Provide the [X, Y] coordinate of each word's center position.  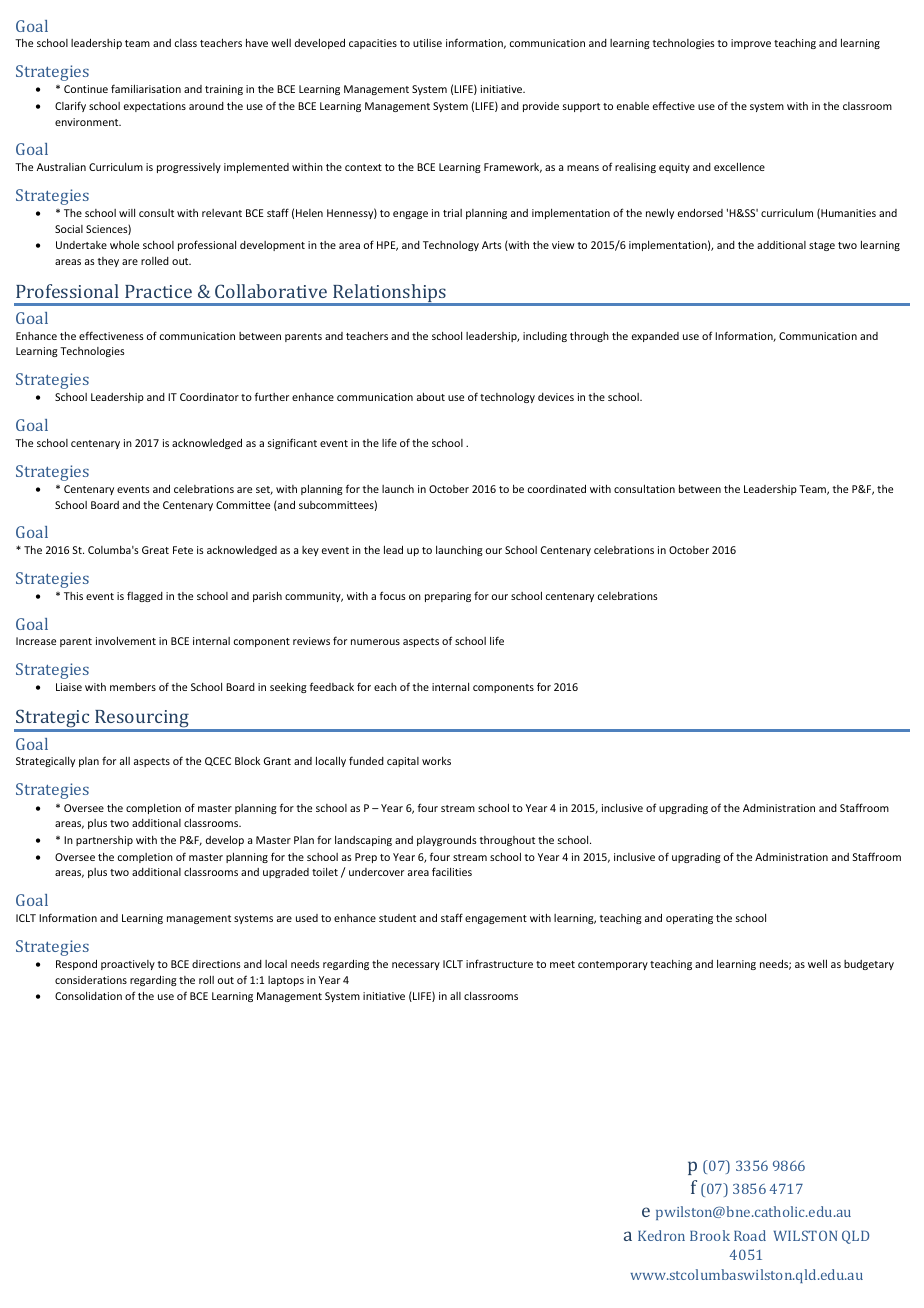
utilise [427, 42]
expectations [155, 107]
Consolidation [88, 996]
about [431, 396]
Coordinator [209, 397]
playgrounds [447, 841]
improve [751, 44]
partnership [104, 841]
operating [689, 919]
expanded [655, 337]
